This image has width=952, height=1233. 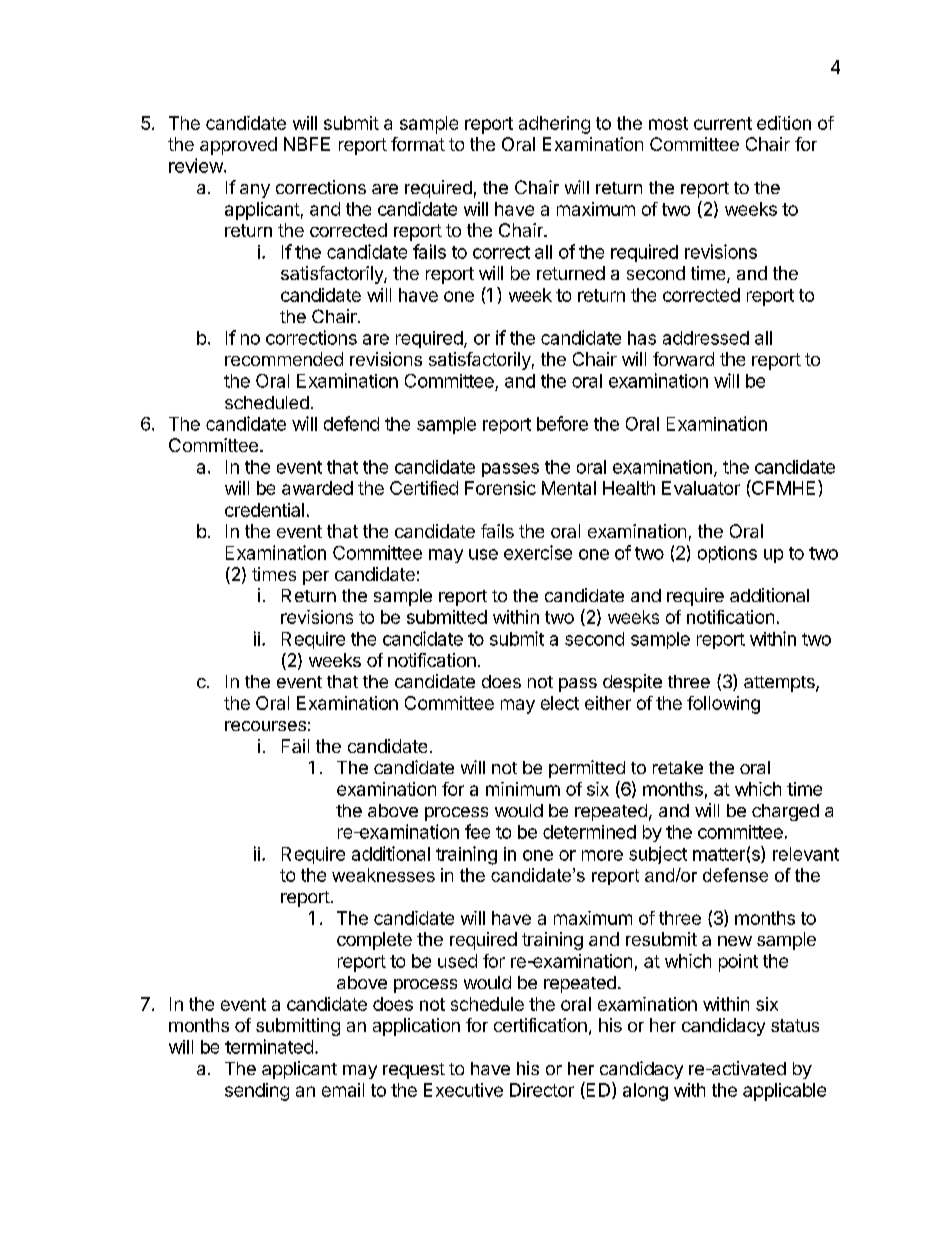 I want to click on adhering, so click(x=554, y=125).
